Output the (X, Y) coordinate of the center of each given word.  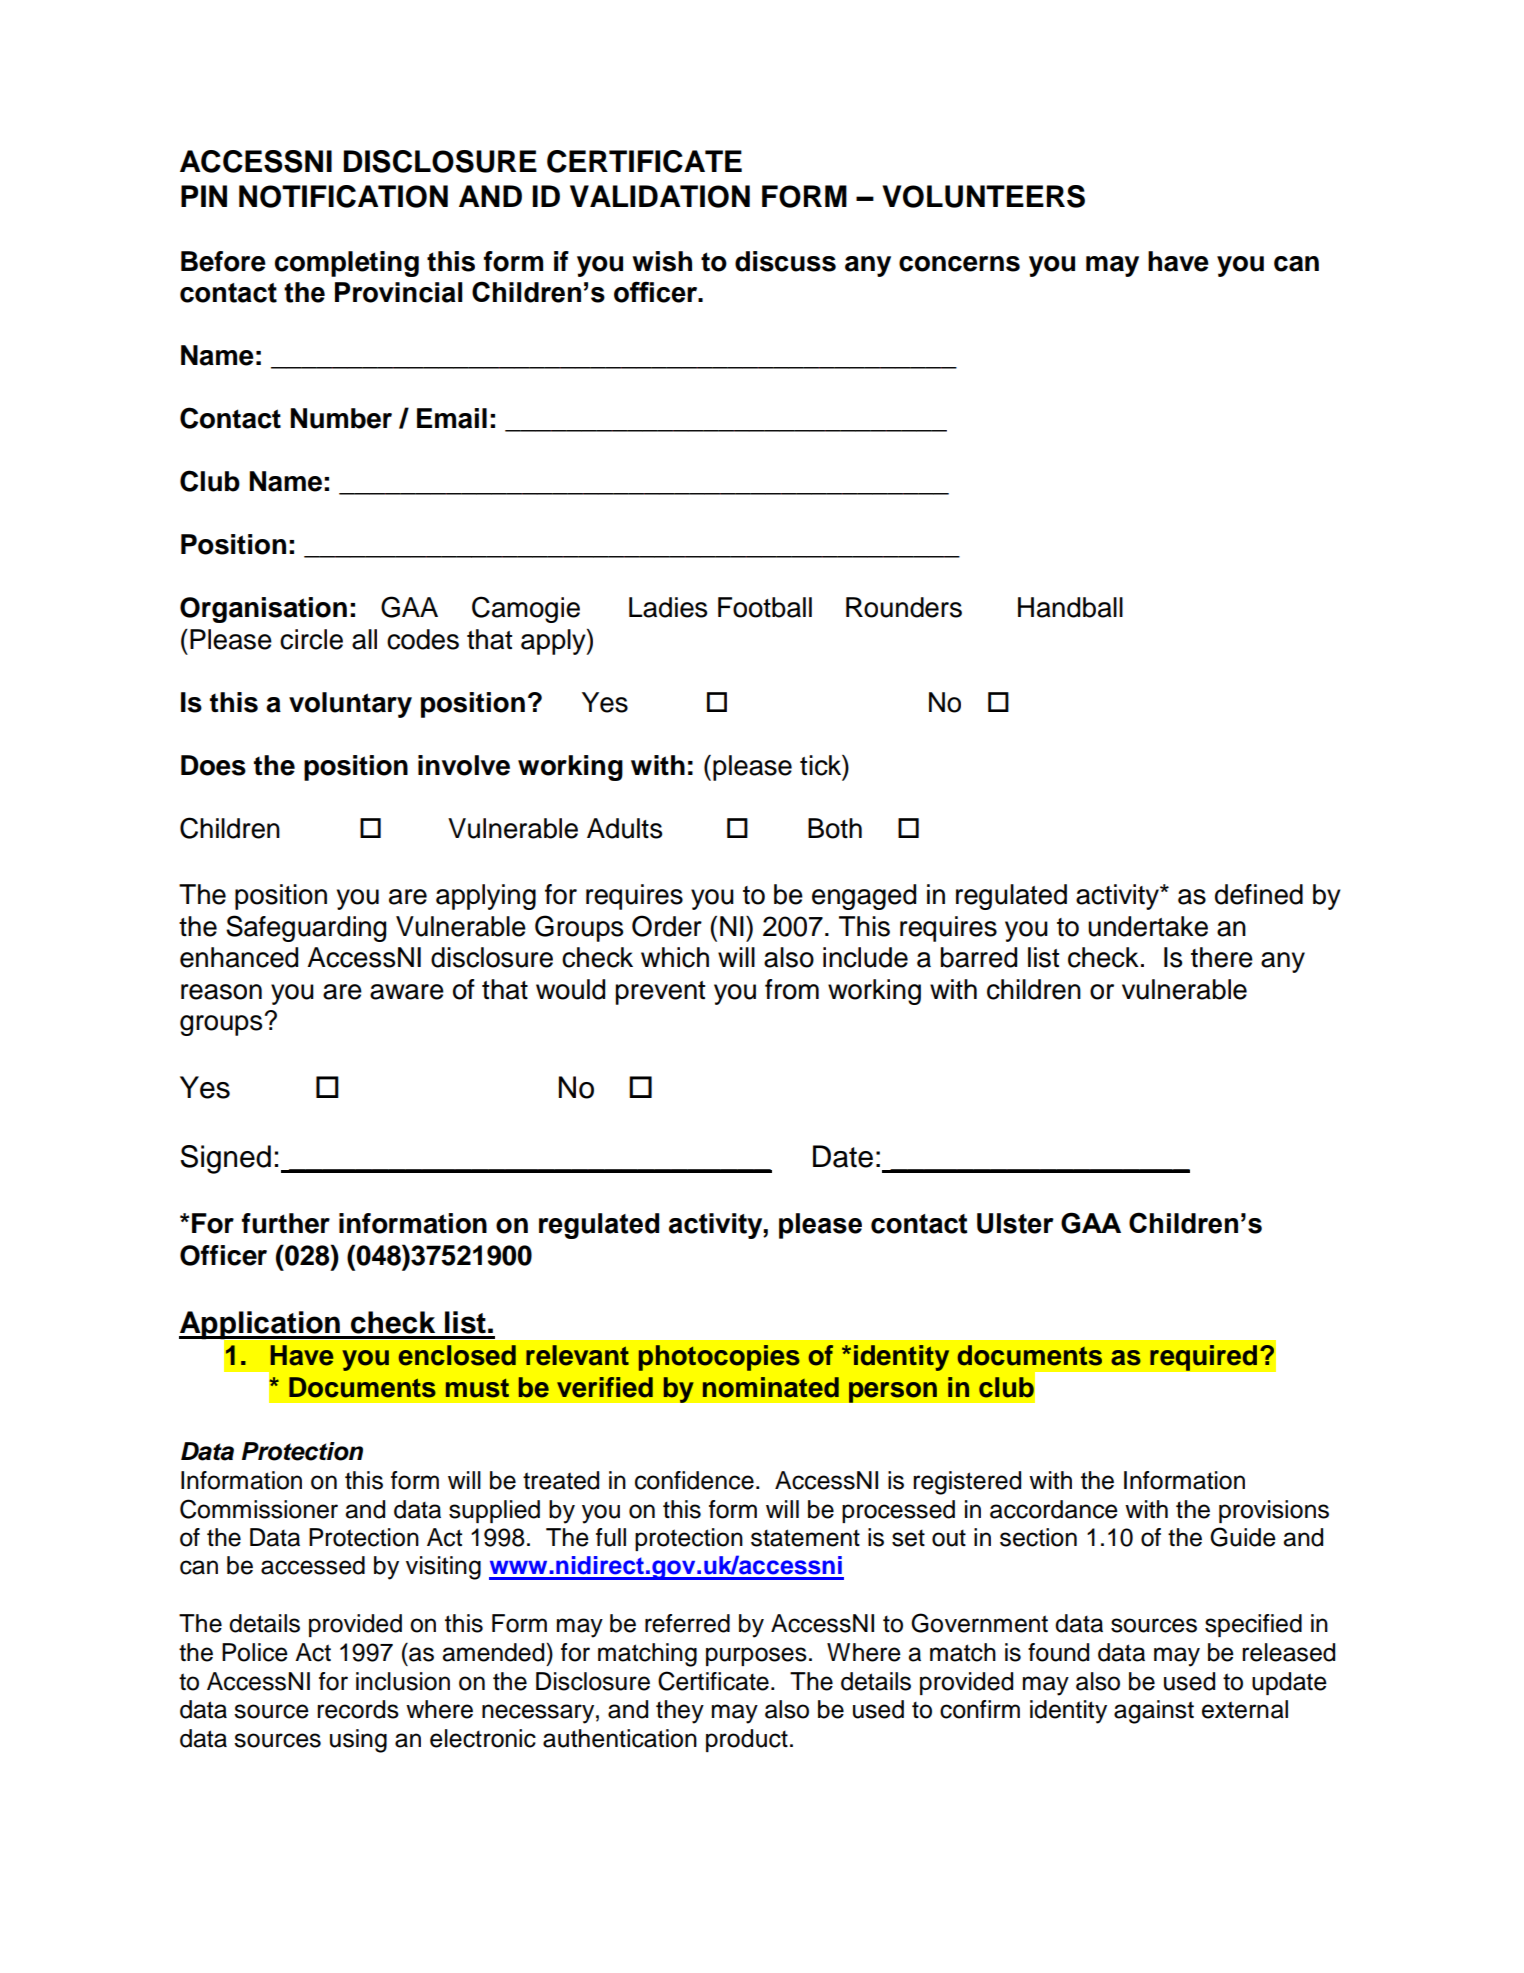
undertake (1148, 926)
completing (347, 264)
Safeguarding (306, 928)
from (792, 989)
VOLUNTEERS (983, 196)
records (358, 1709)
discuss (785, 261)
